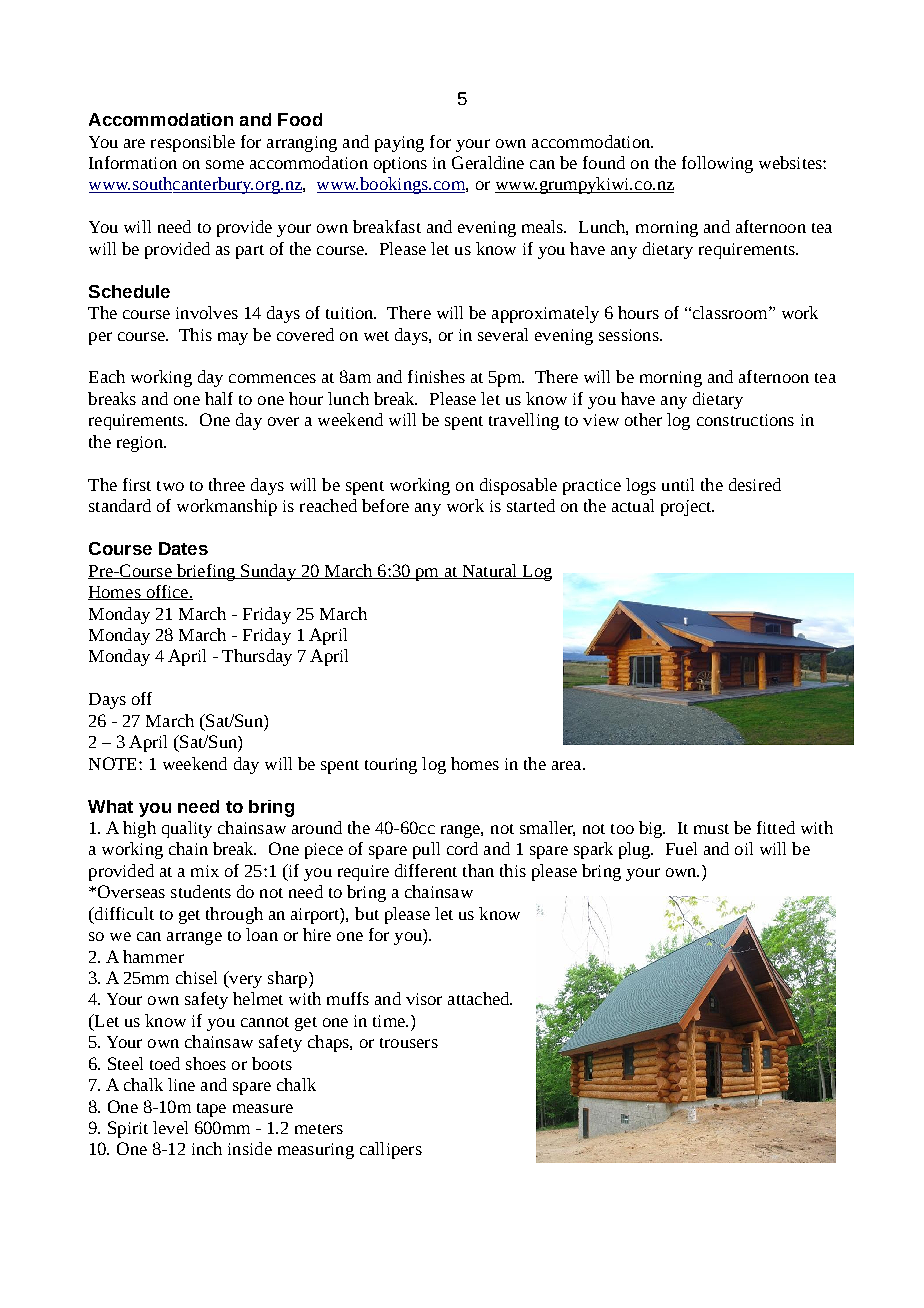  I want to click on callipers, so click(391, 1150).
